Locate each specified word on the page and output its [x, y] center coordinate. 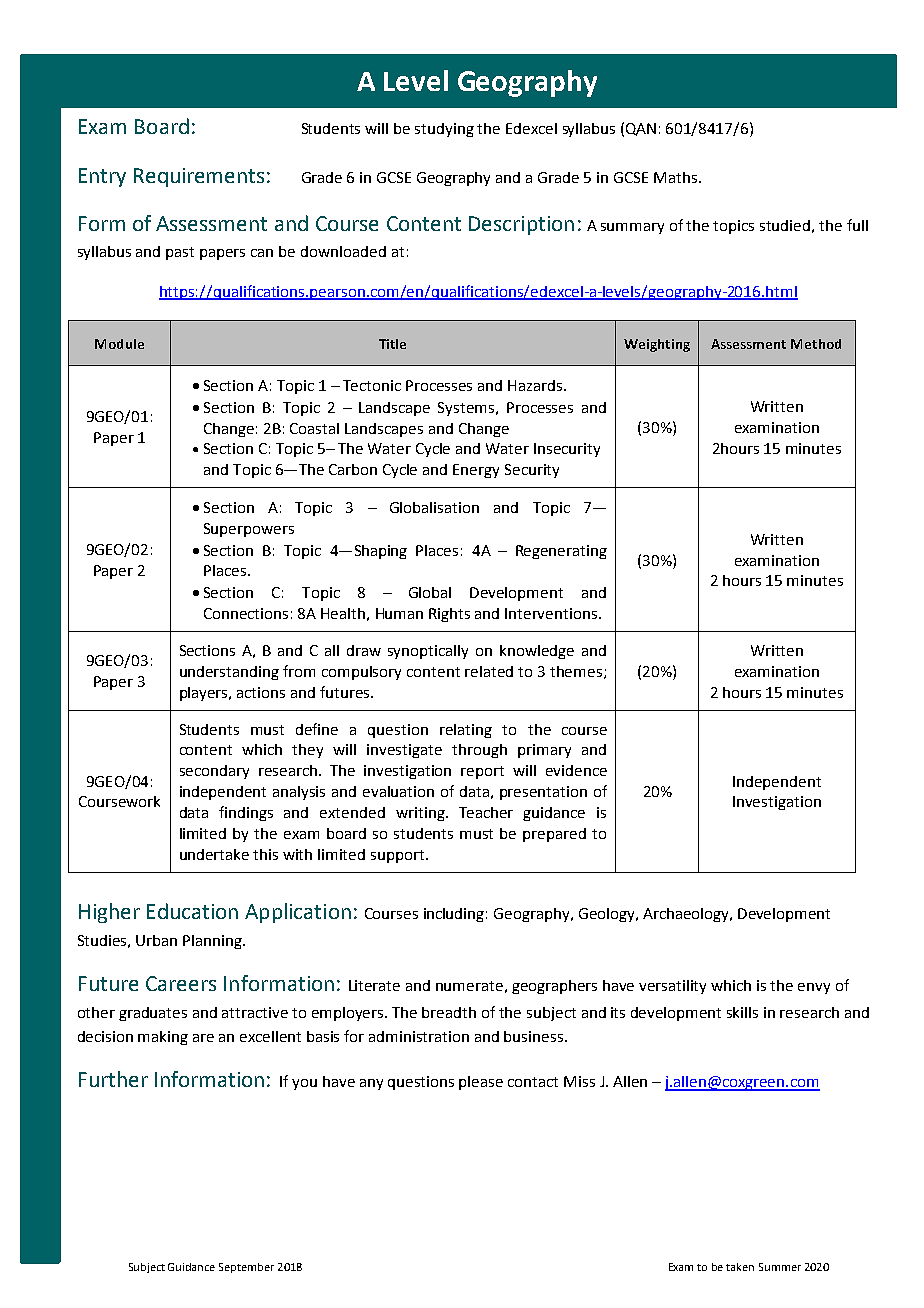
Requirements [199, 177]
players [205, 694]
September [246, 1268]
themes [577, 672]
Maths [675, 177]
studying [444, 130]
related [489, 671]
